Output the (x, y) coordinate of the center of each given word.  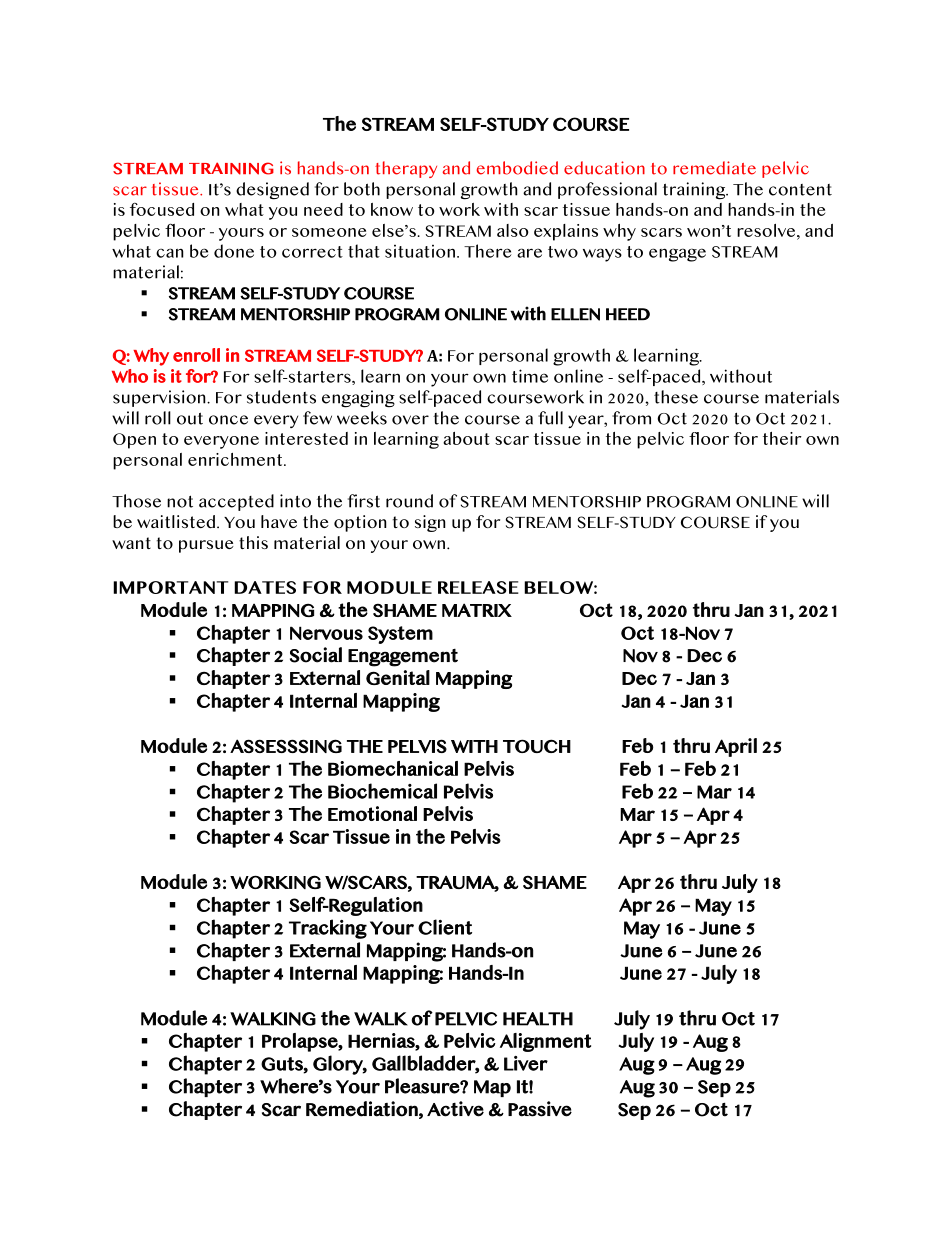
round (409, 501)
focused (162, 209)
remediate (714, 168)
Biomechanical (393, 768)
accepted (236, 502)
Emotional (372, 813)
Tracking (328, 929)
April (736, 747)
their (782, 438)
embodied (517, 168)
